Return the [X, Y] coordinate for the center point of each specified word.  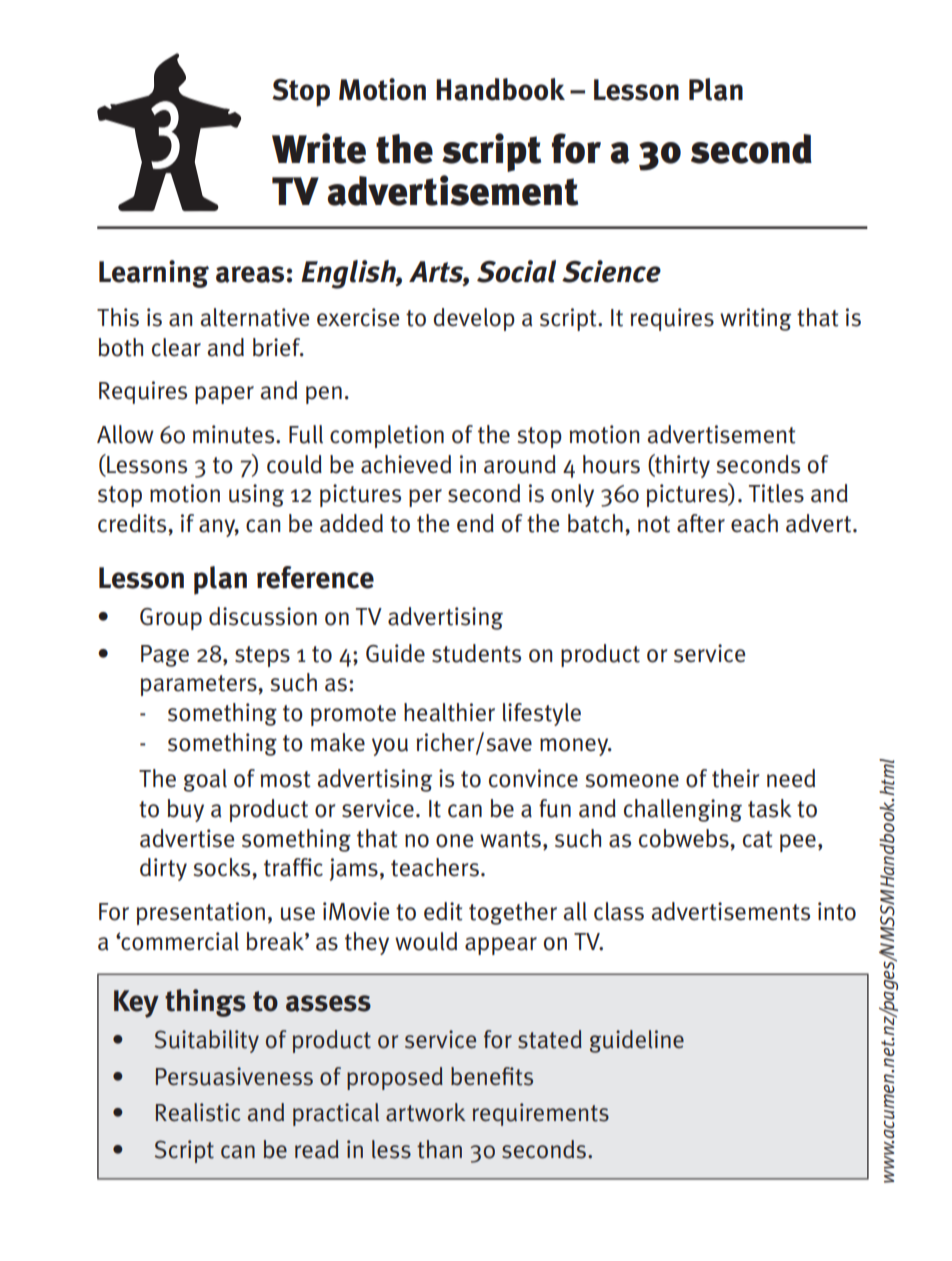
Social [516, 271]
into [837, 911]
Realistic [198, 1112]
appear [501, 946]
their [736, 778]
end [475, 523]
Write [319, 148]
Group [171, 619]
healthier [449, 712]
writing [755, 319]
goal [205, 780]
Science [611, 271]
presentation [201, 913]
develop [474, 319]
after [701, 523]
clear [176, 347]
